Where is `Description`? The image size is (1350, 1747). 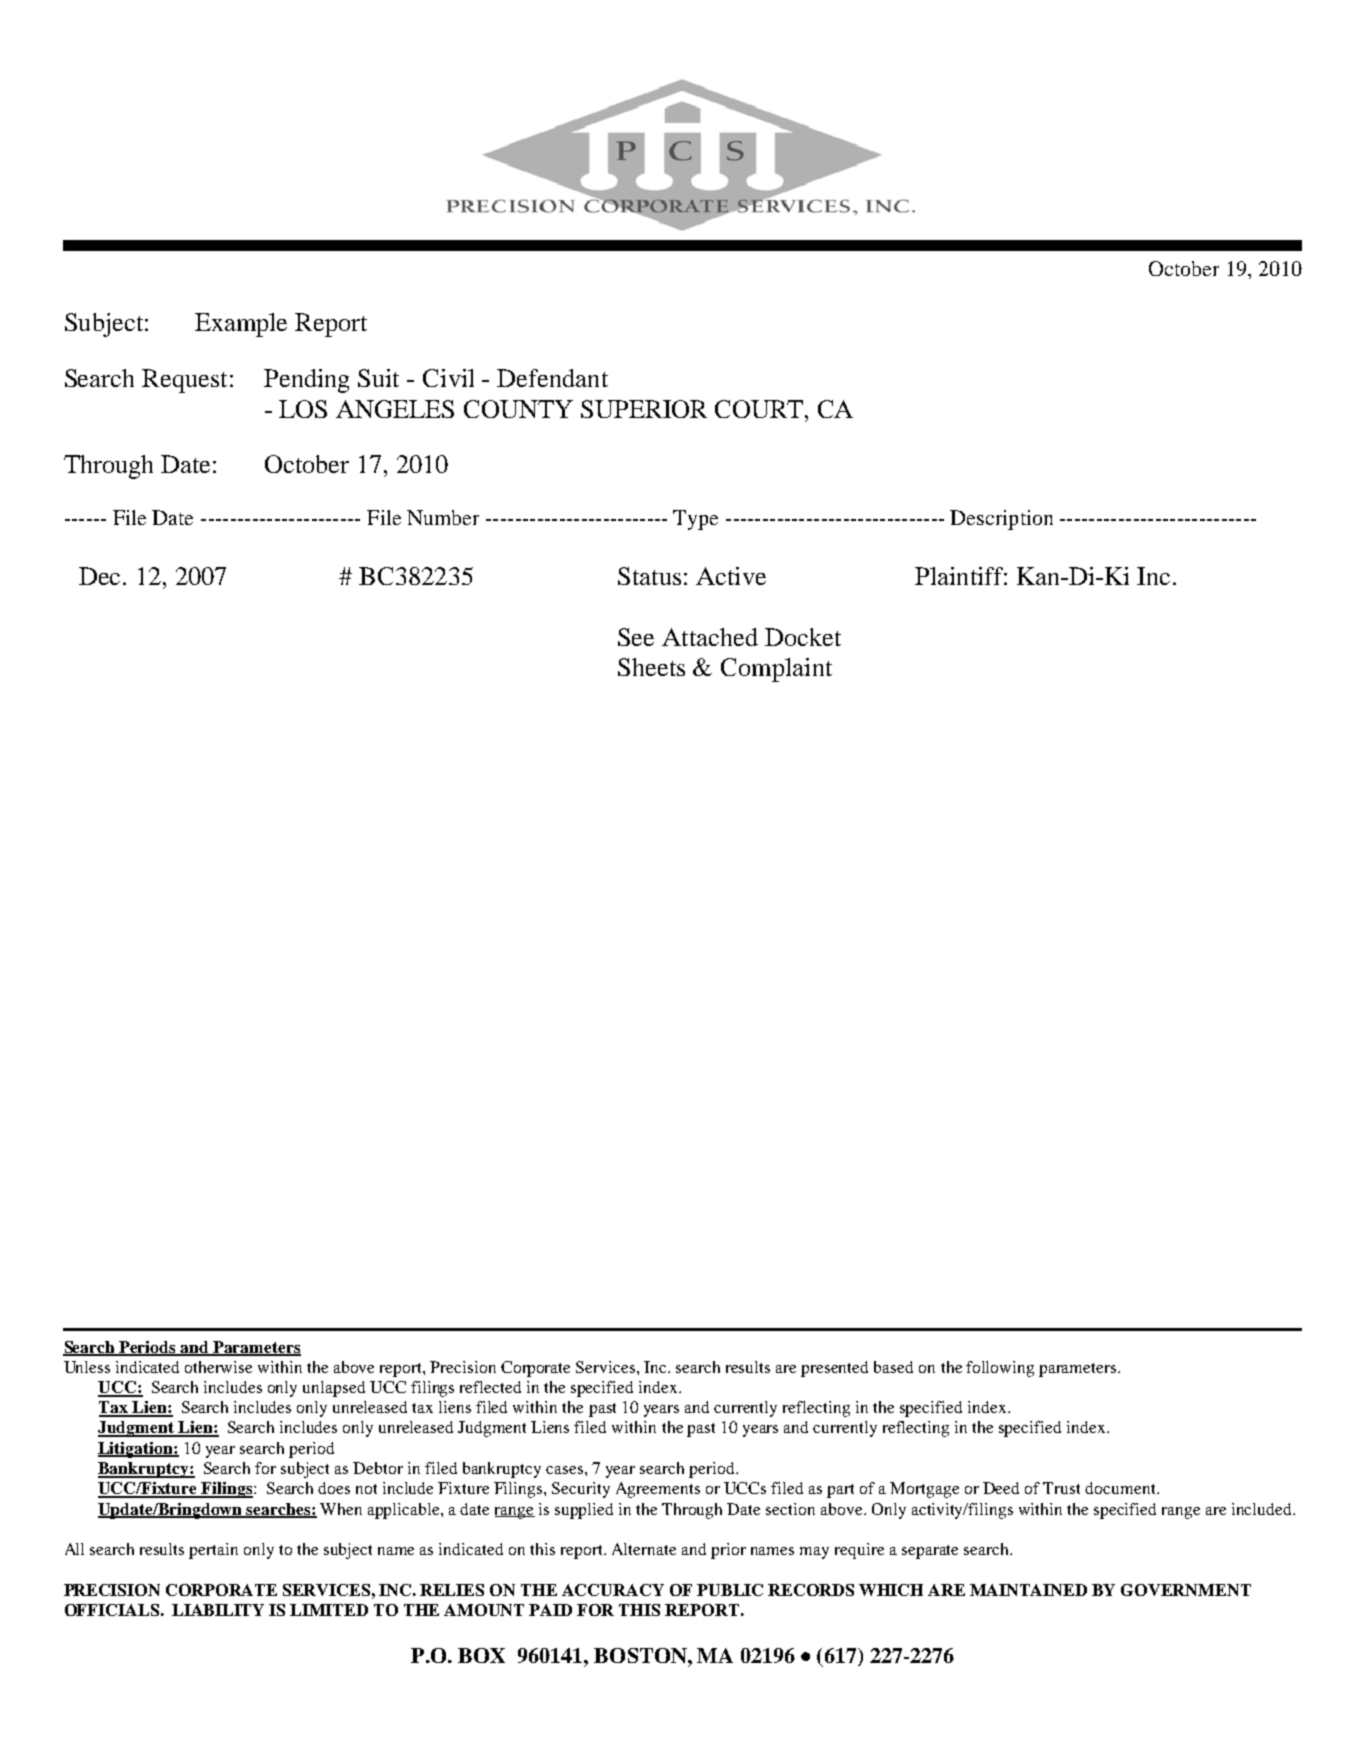
Description is located at coordinates (1001, 520).
